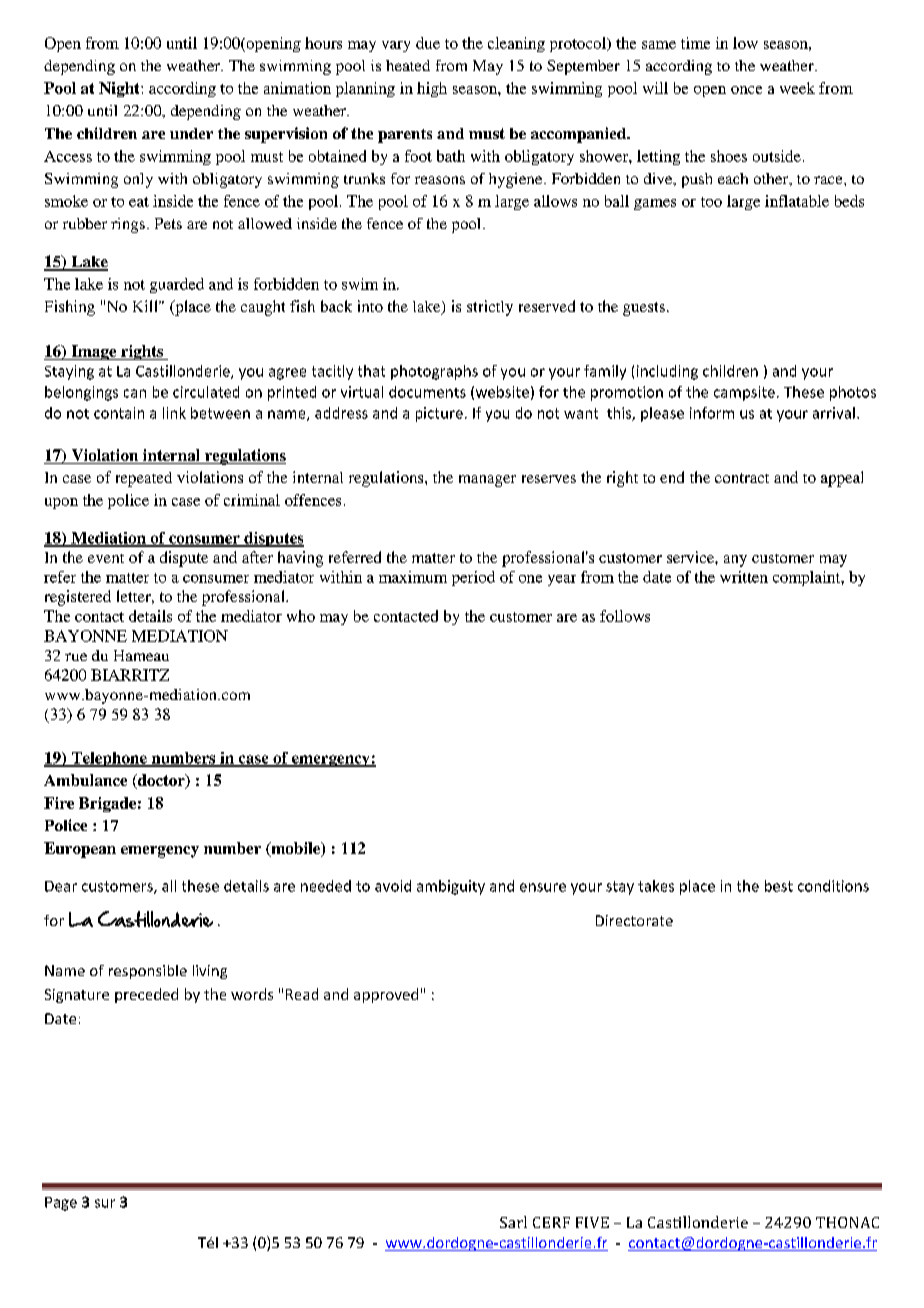 The width and height of the screenshot is (924, 1308). I want to click on Page, so click(61, 1204).
